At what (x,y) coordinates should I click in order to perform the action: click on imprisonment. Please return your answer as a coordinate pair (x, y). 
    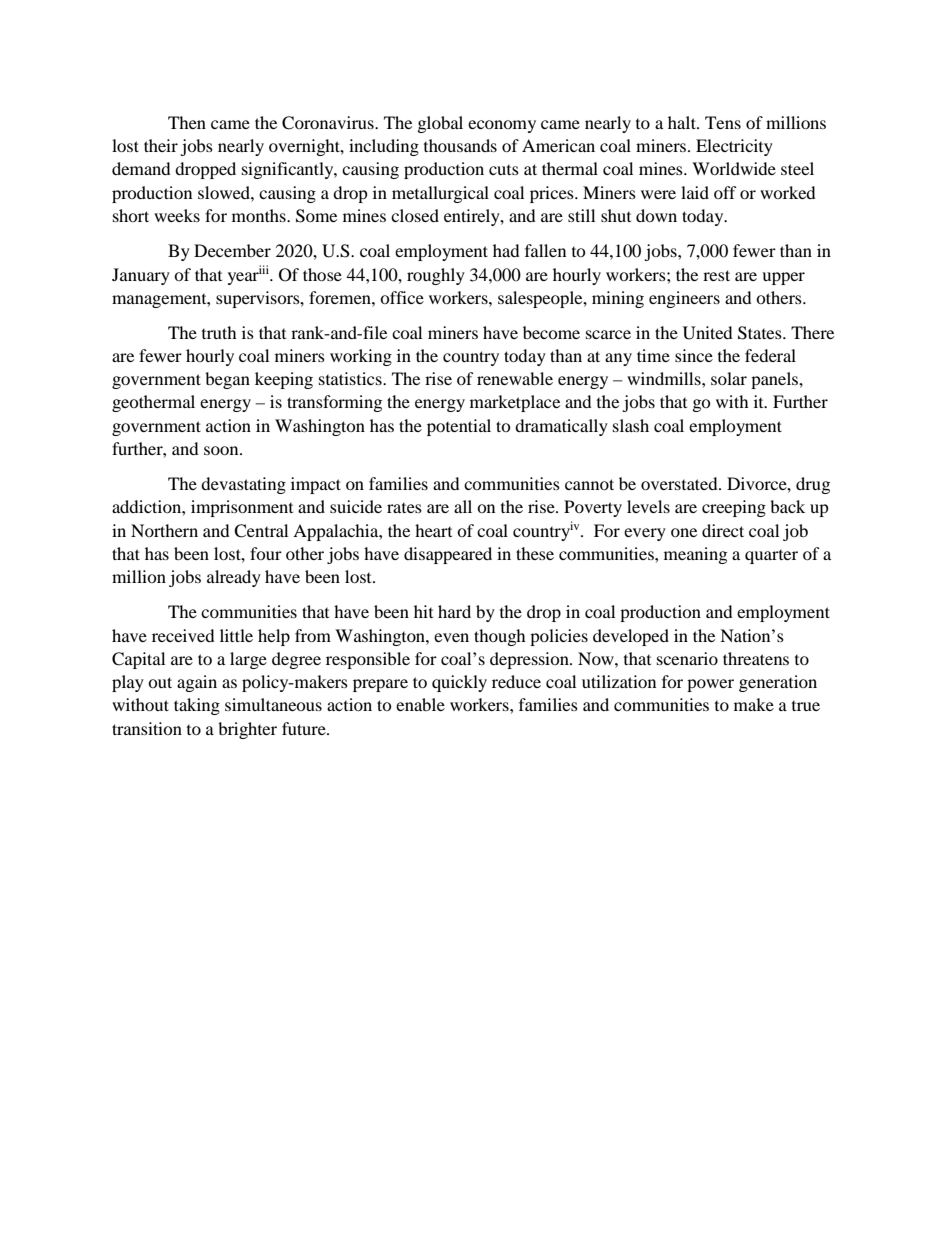
    Looking at the image, I should click on (242, 508).
